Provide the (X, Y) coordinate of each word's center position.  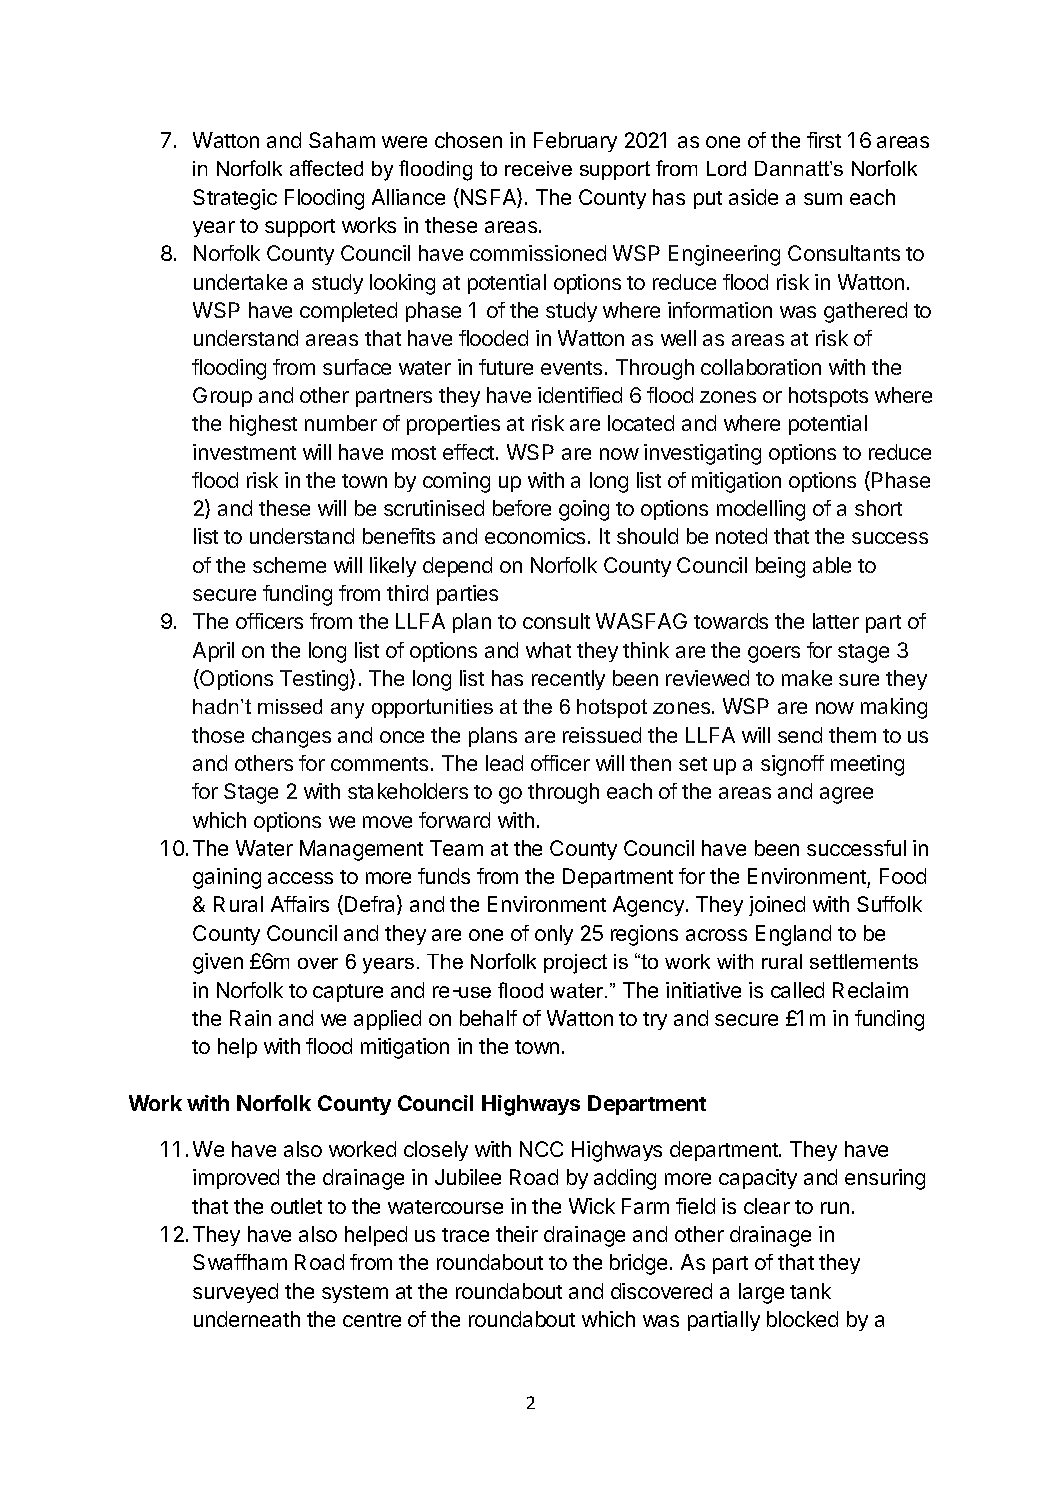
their (517, 1234)
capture (348, 993)
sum (823, 199)
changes (291, 737)
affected (326, 168)
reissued (602, 735)
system (355, 1294)
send (800, 735)
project (575, 964)
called (797, 990)
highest (263, 425)
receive (538, 168)
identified (580, 395)
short (878, 508)
